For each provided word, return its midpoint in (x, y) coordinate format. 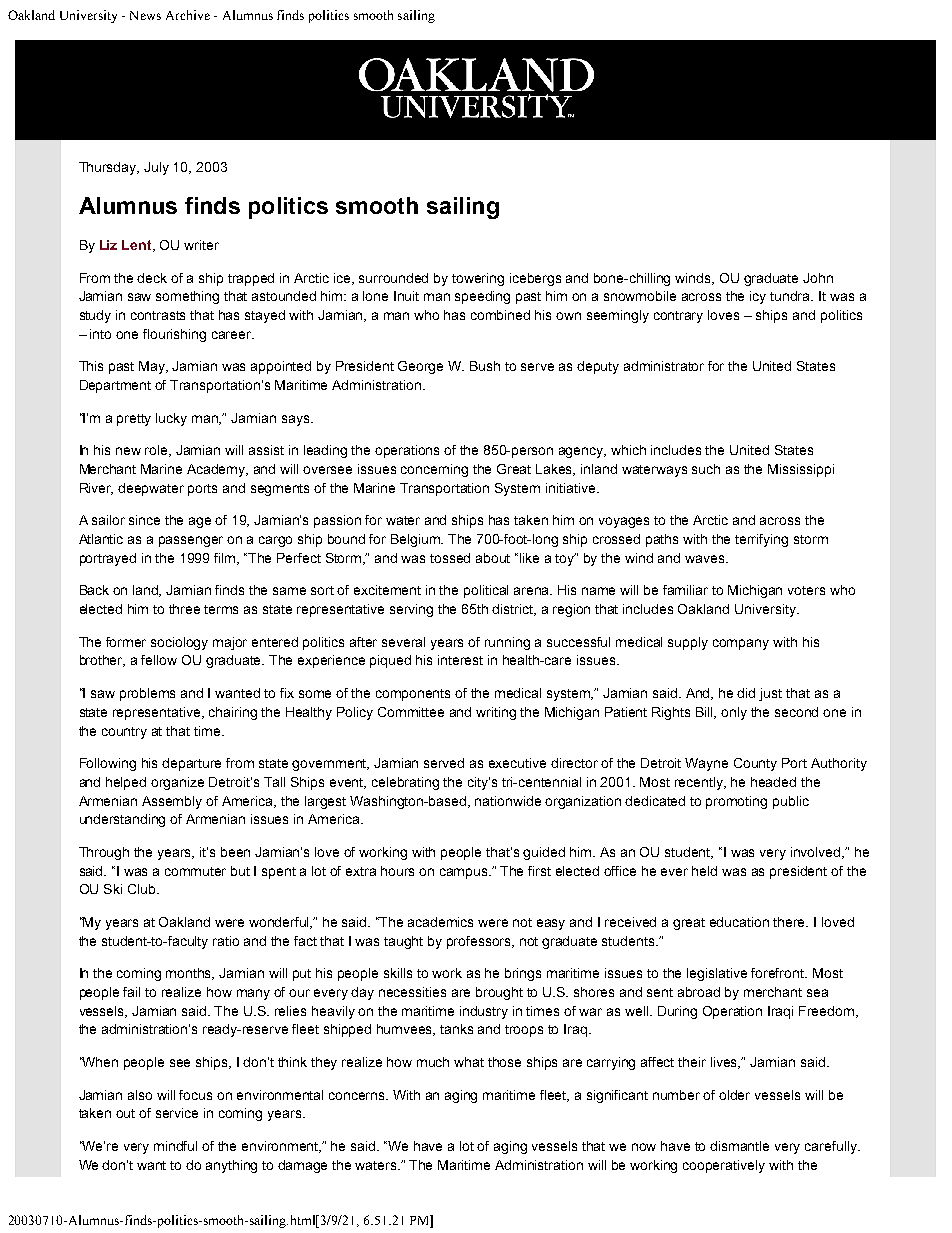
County (755, 764)
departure (191, 764)
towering (478, 279)
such (706, 469)
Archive (188, 15)
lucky (171, 419)
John (818, 278)
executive (517, 763)
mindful (175, 1146)
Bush (485, 366)
